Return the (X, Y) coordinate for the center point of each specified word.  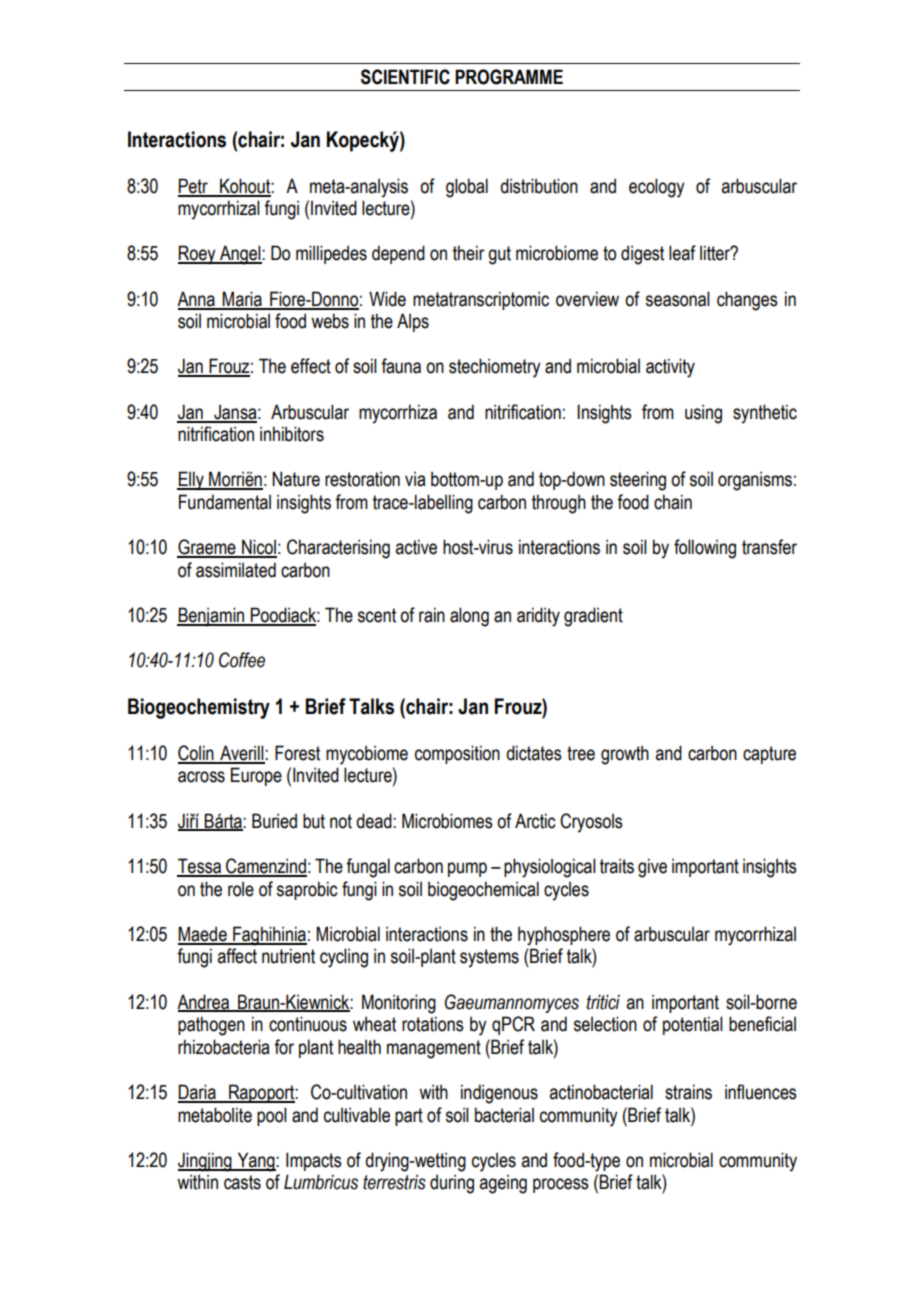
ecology (657, 188)
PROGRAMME (509, 77)
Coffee (242, 660)
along (469, 617)
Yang (256, 1162)
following (705, 549)
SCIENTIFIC (405, 77)
